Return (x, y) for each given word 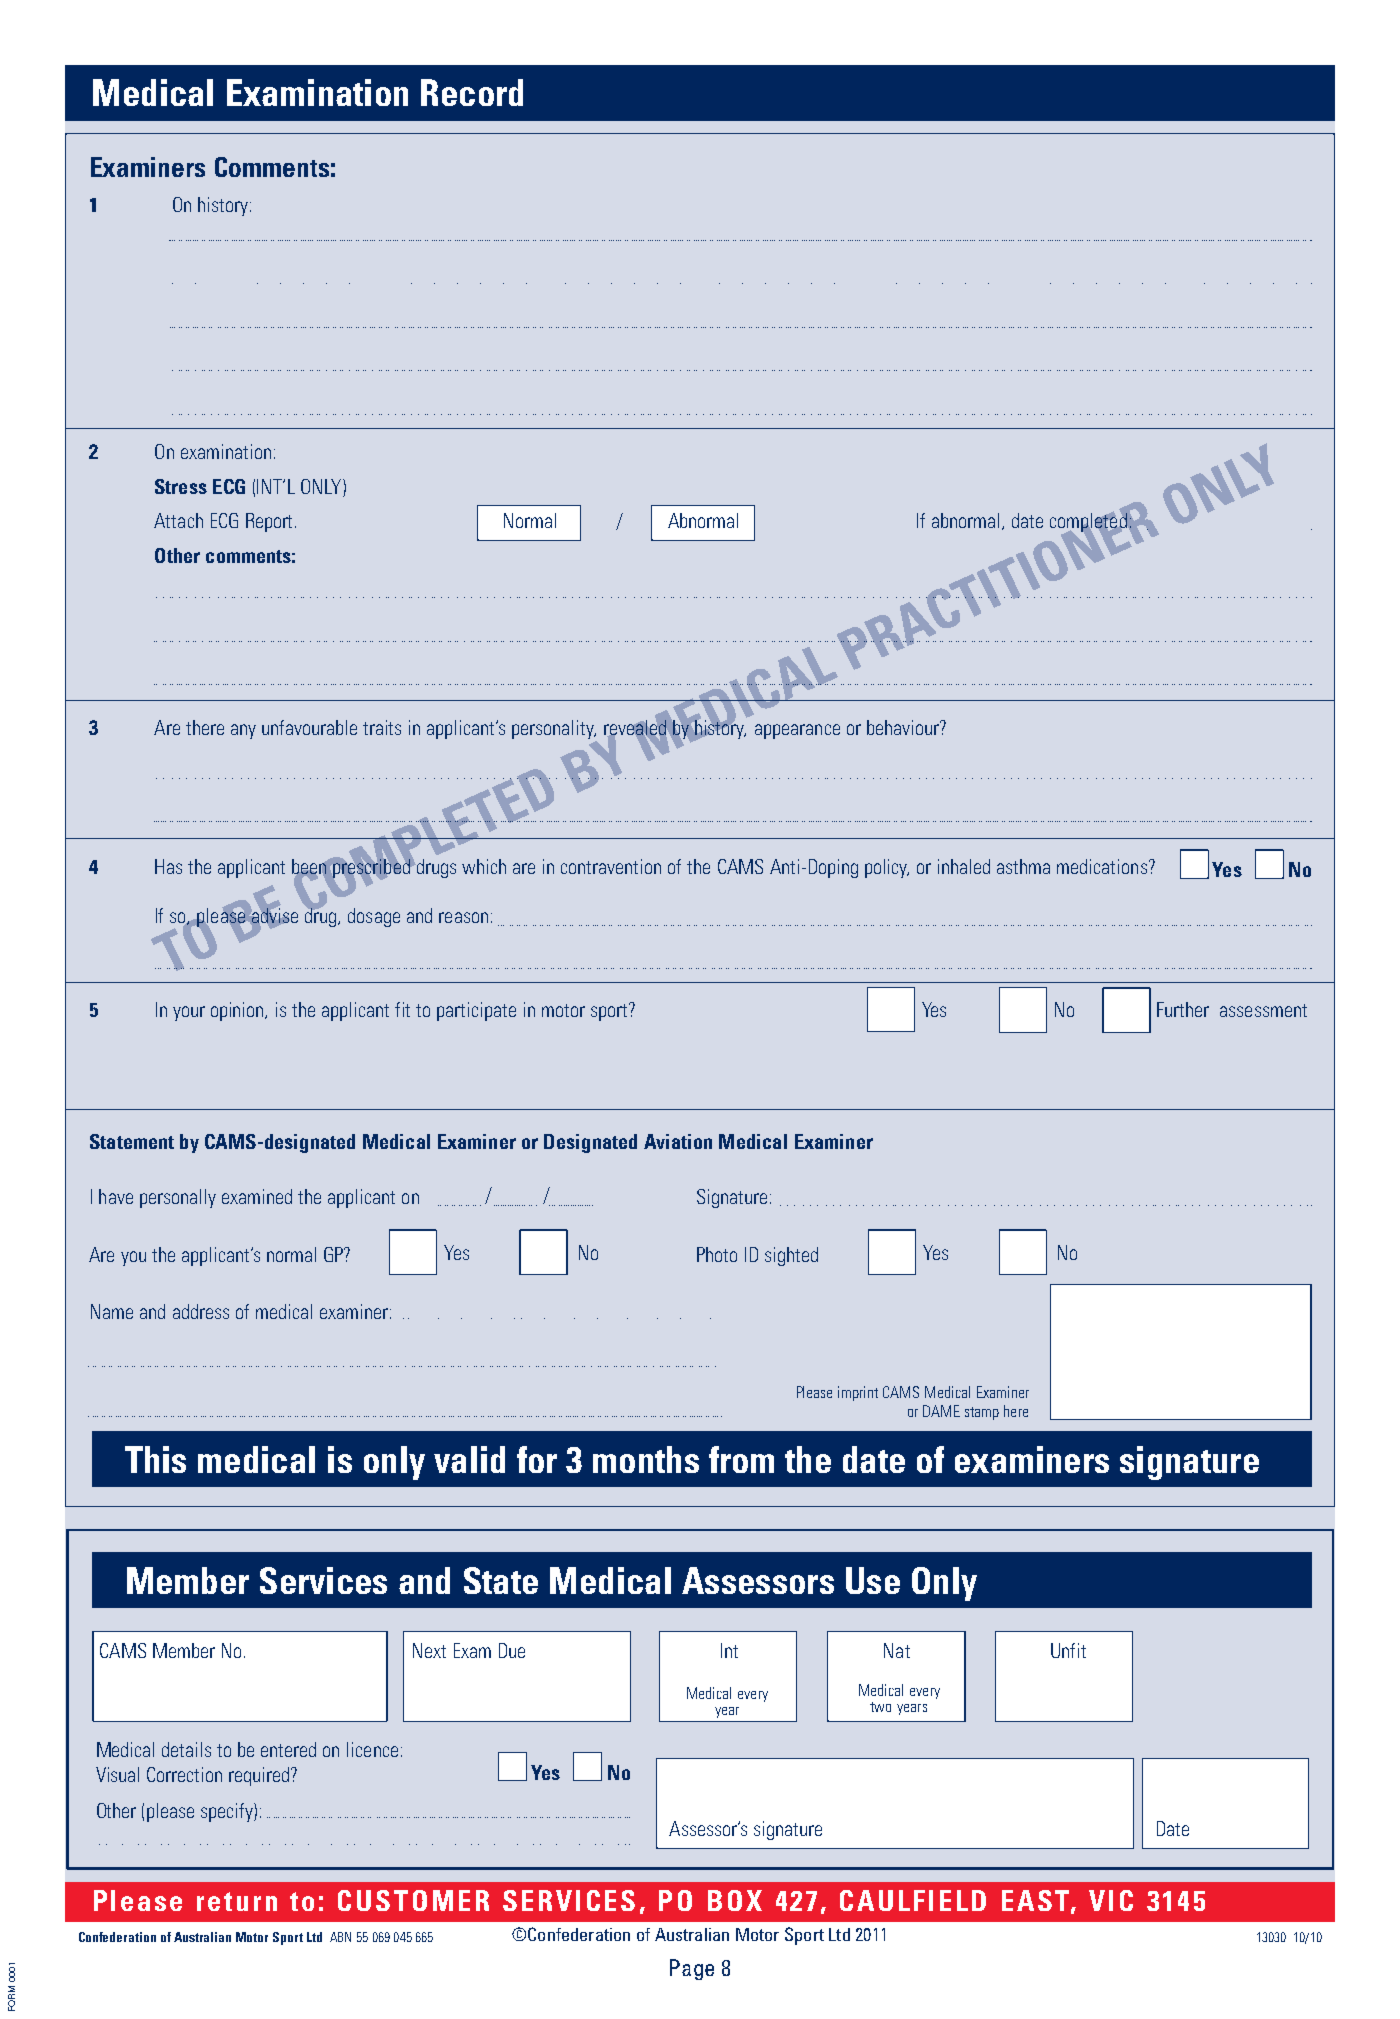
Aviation (678, 1141)
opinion (239, 1011)
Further (1183, 1009)
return (237, 1901)
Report (271, 522)
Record (472, 92)
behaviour (904, 727)
